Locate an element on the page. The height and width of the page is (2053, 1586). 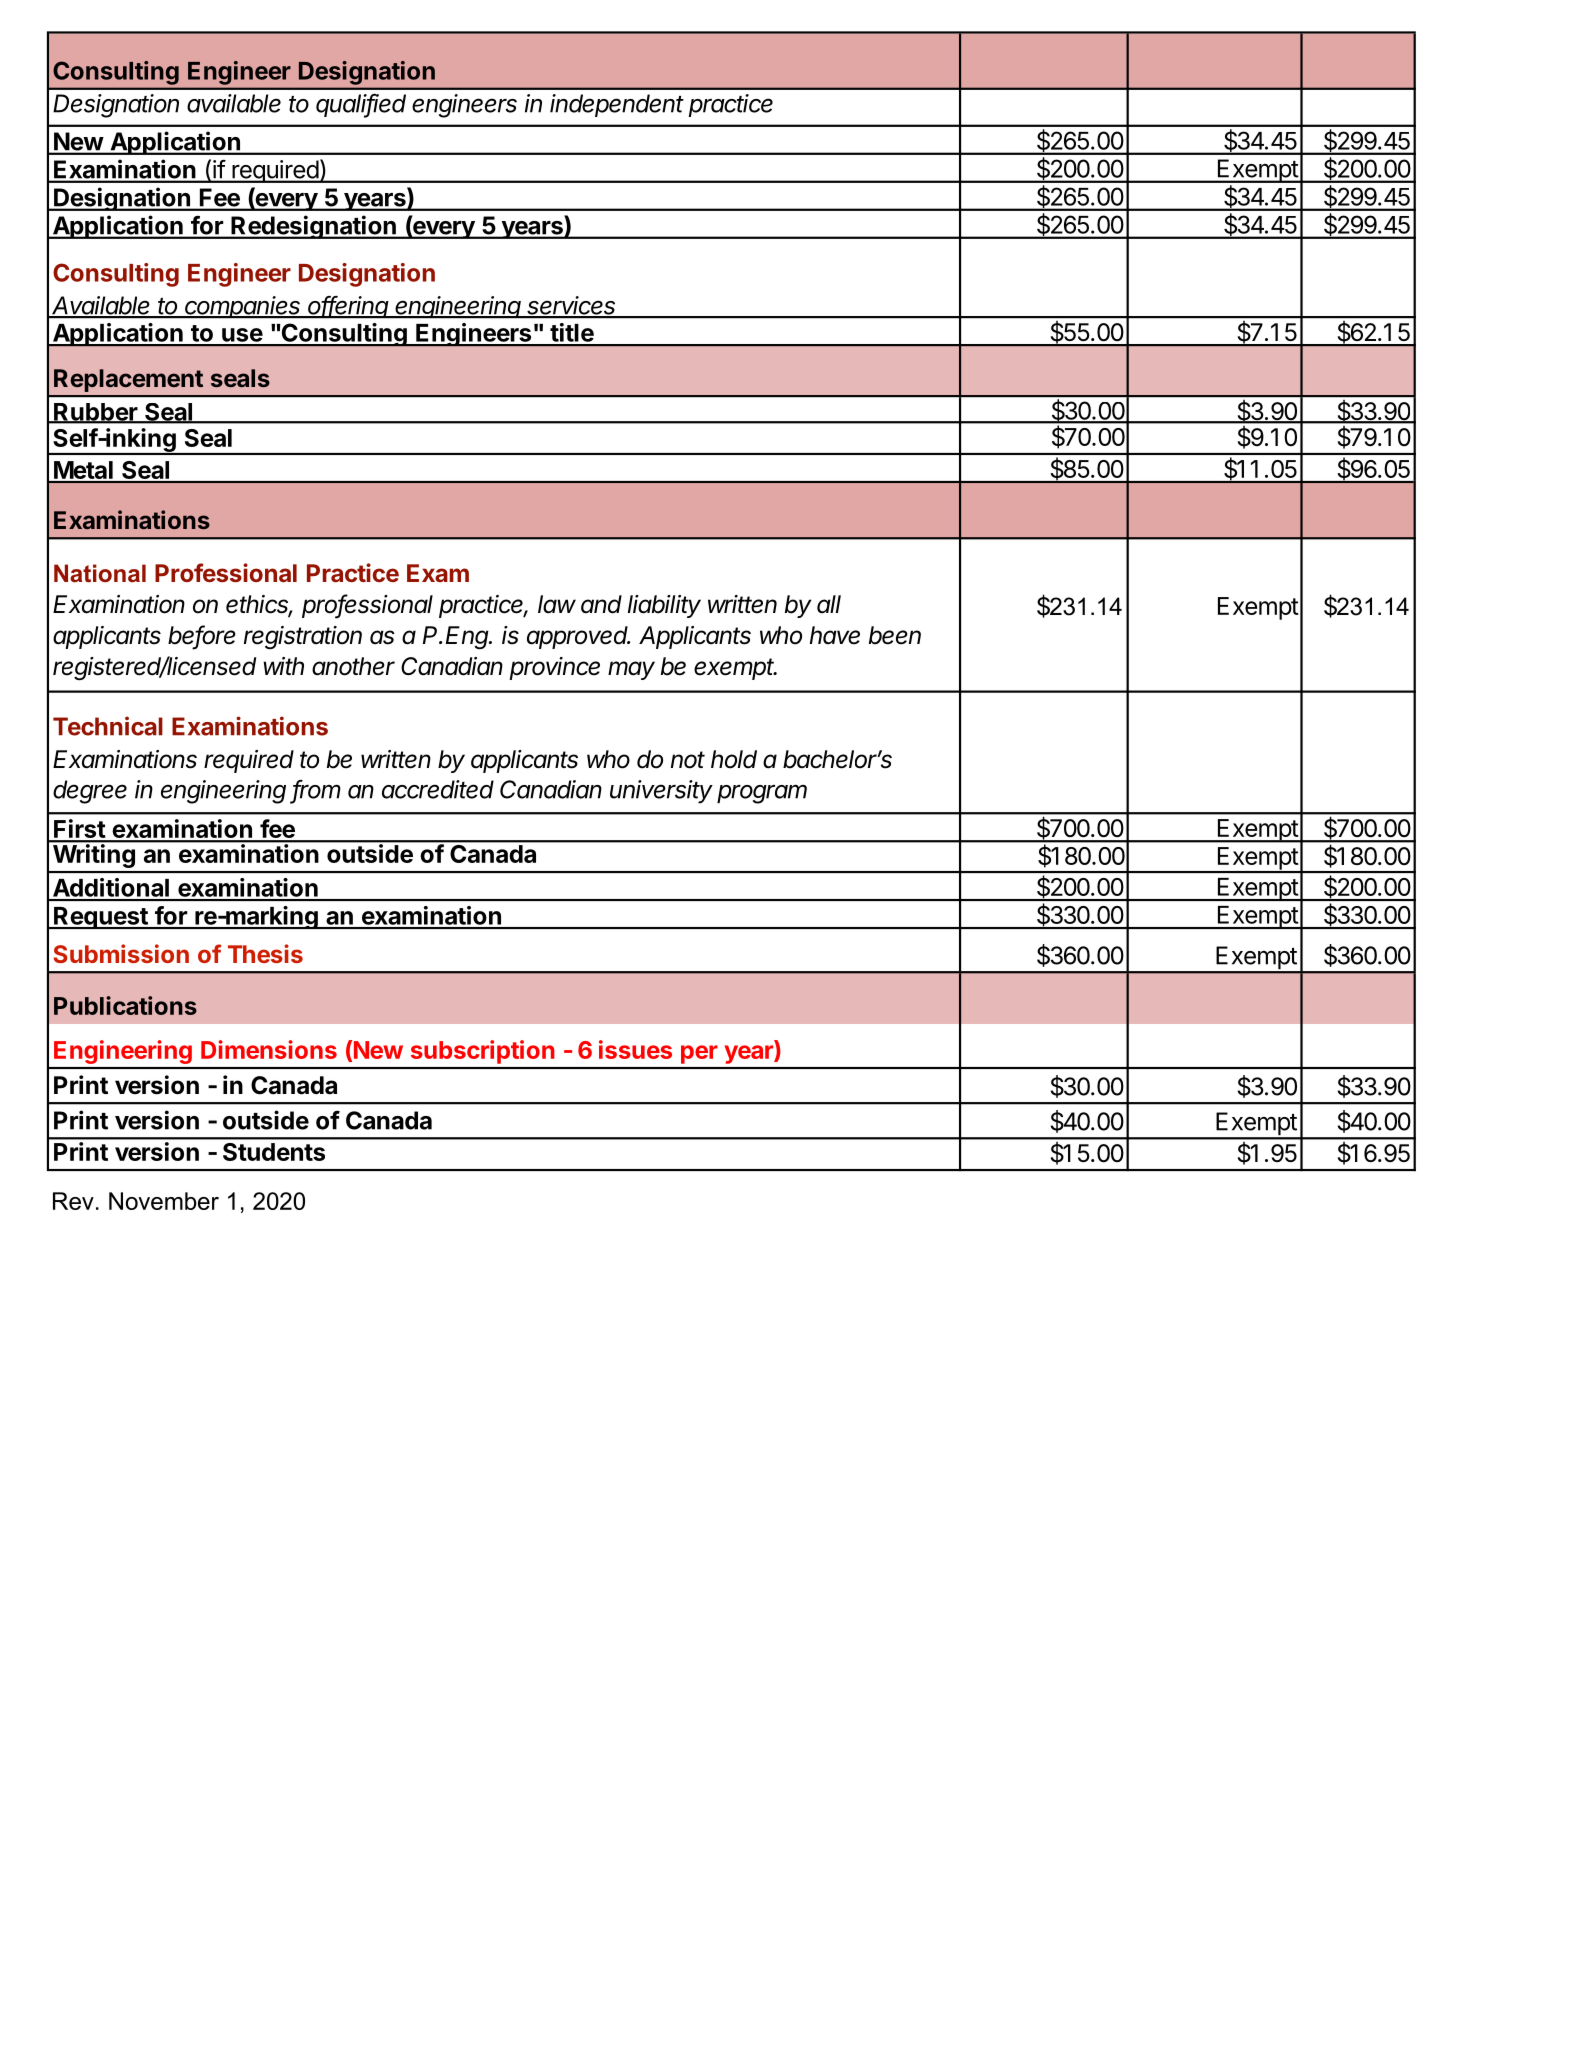
independent is located at coordinates (617, 105).
